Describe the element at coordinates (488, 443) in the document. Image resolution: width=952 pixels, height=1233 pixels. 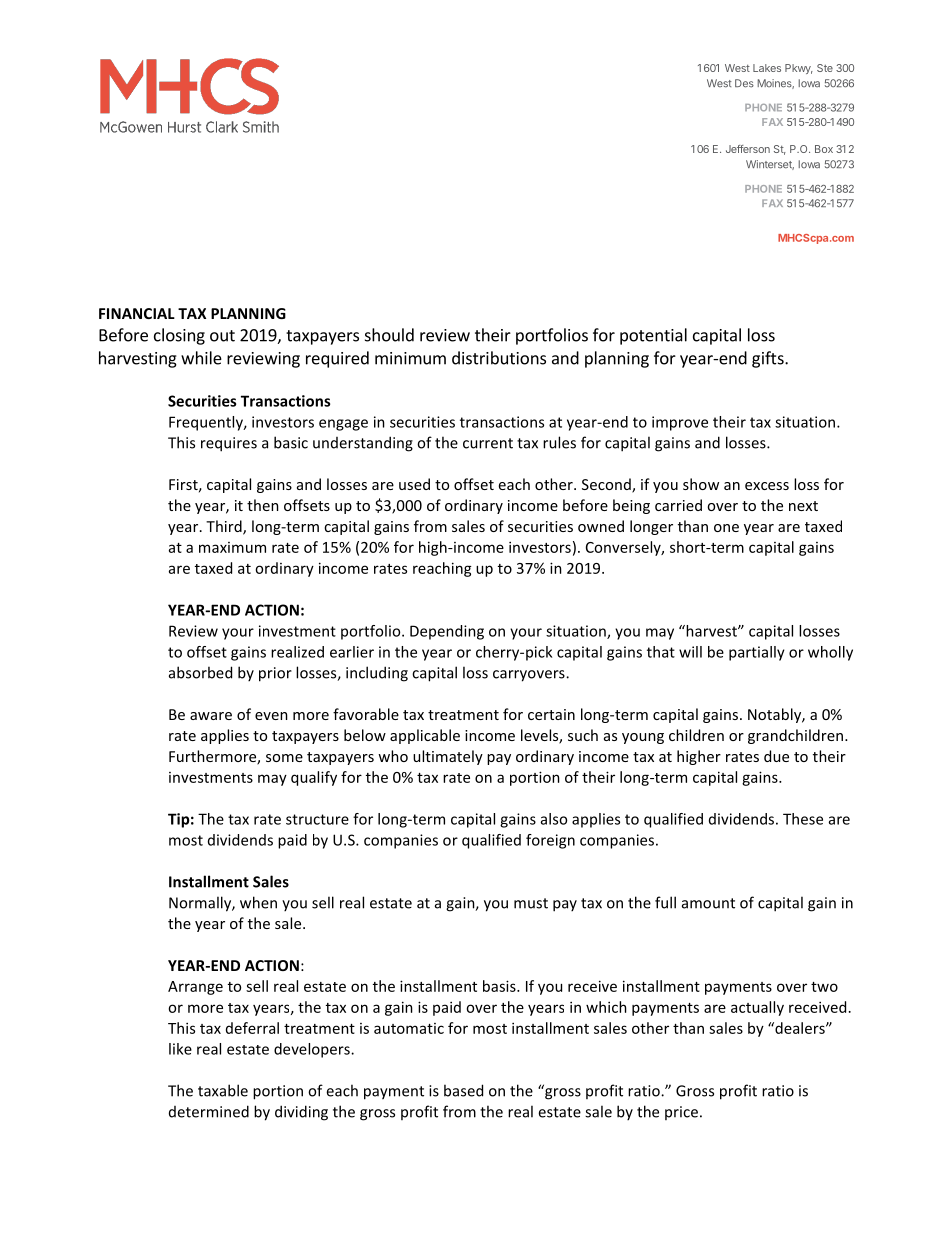
I see `current` at that location.
